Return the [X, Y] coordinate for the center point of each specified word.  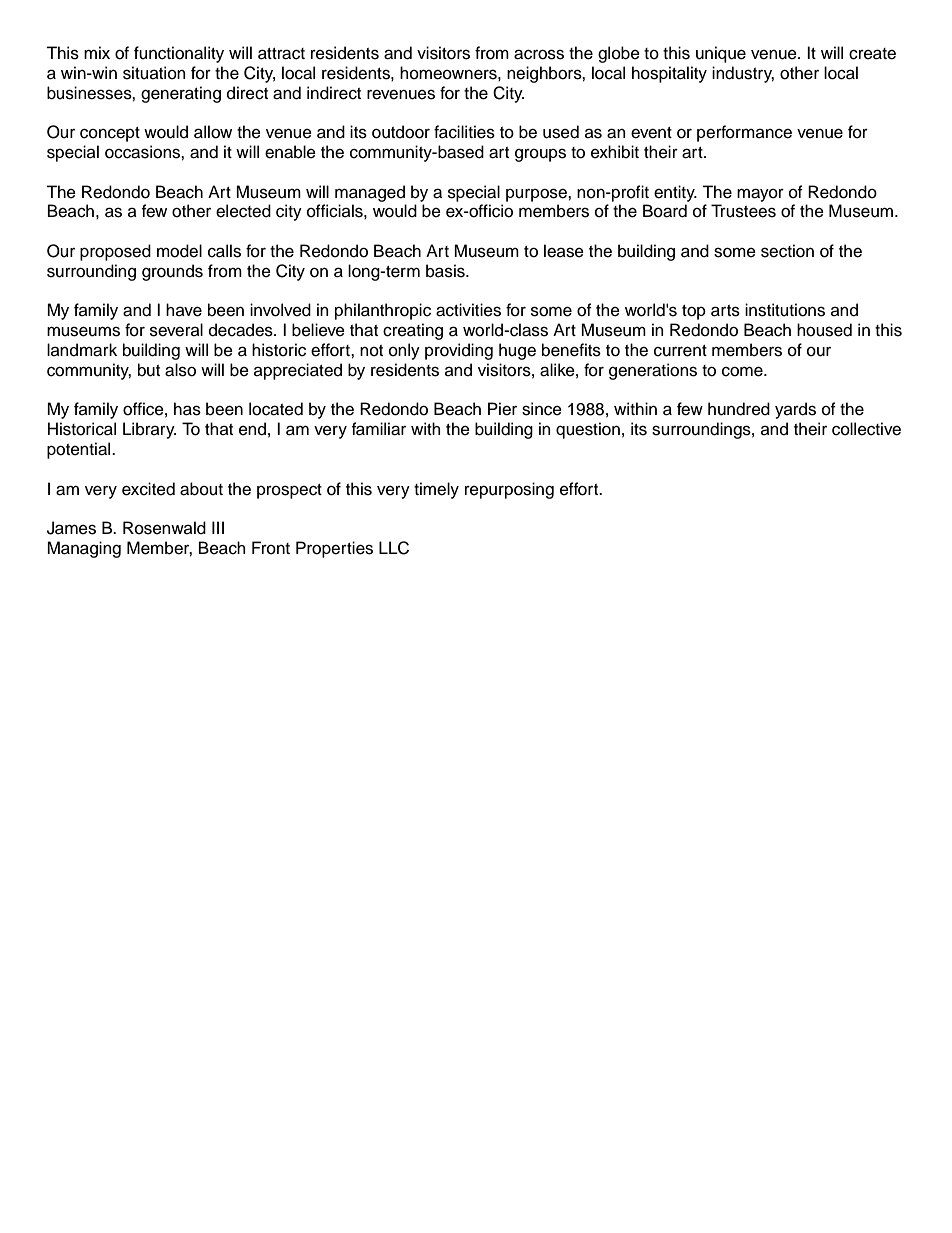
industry [743, 74]
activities [468, 310]
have [184, 310]
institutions [785, 310]
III [218, 527]
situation [154, 73]
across [539, 54]
